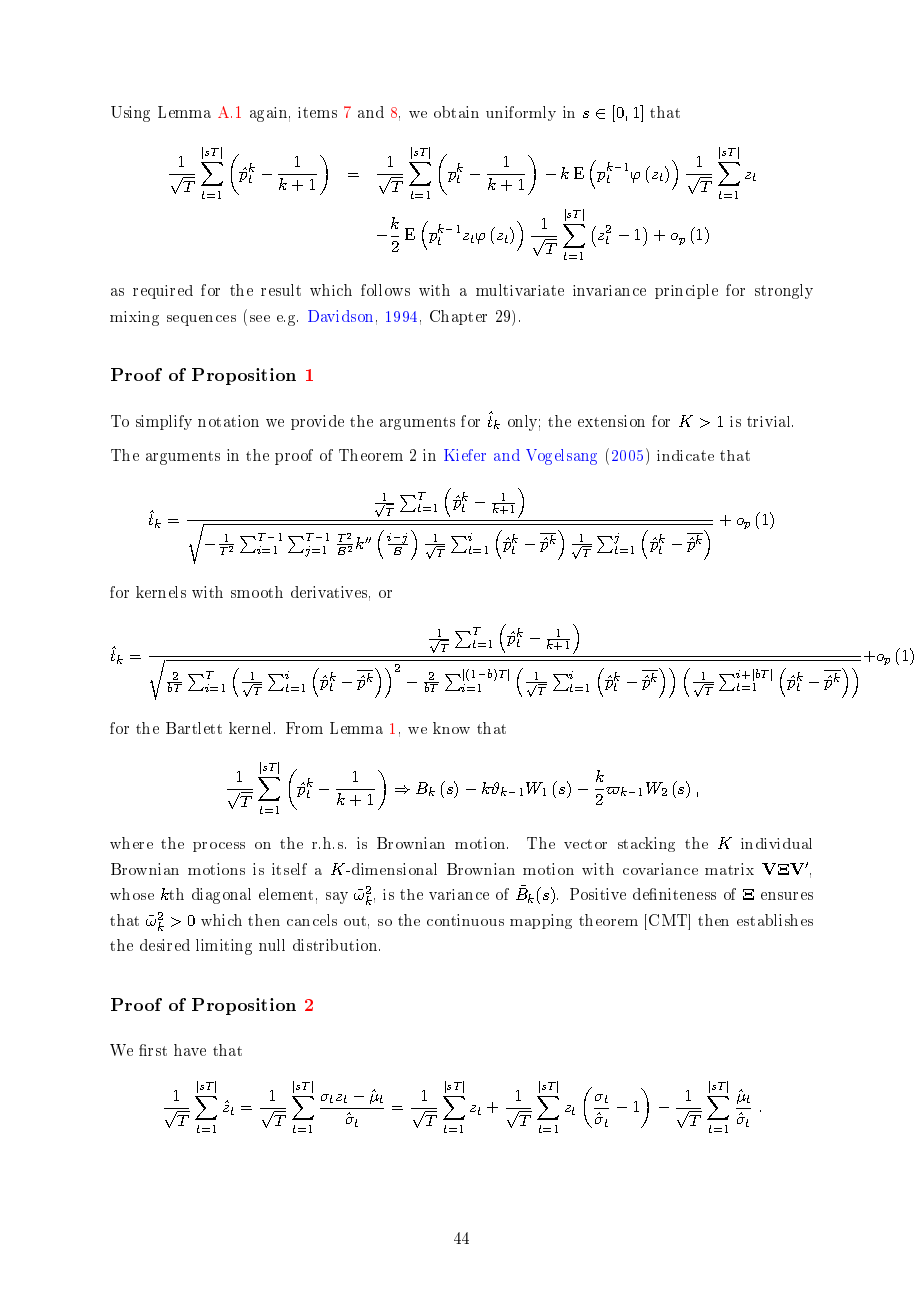  What do you see at coordinates (521, 113) in the screenshot?
I see `uniformly` at bounding box center [521, 113].
